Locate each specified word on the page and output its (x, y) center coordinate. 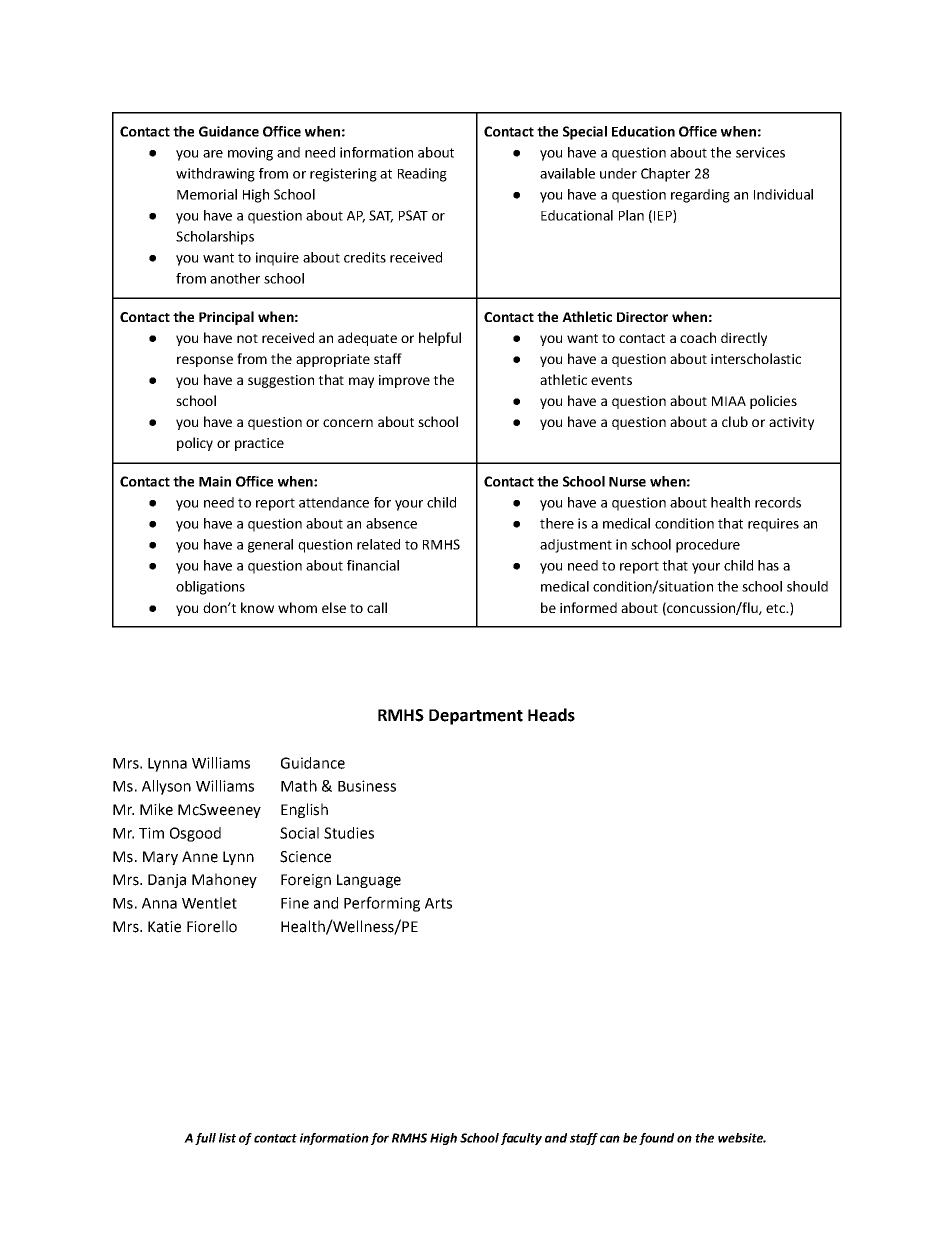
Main (215, 481)
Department (476, 717)
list (227, 1138)
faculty (521, 1139)
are (213, 154)
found (656, 1139)
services (760, 152)
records (778, 502)
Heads (551, 715)
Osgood (195, 834)
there (557, 523)
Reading (422, 175)
